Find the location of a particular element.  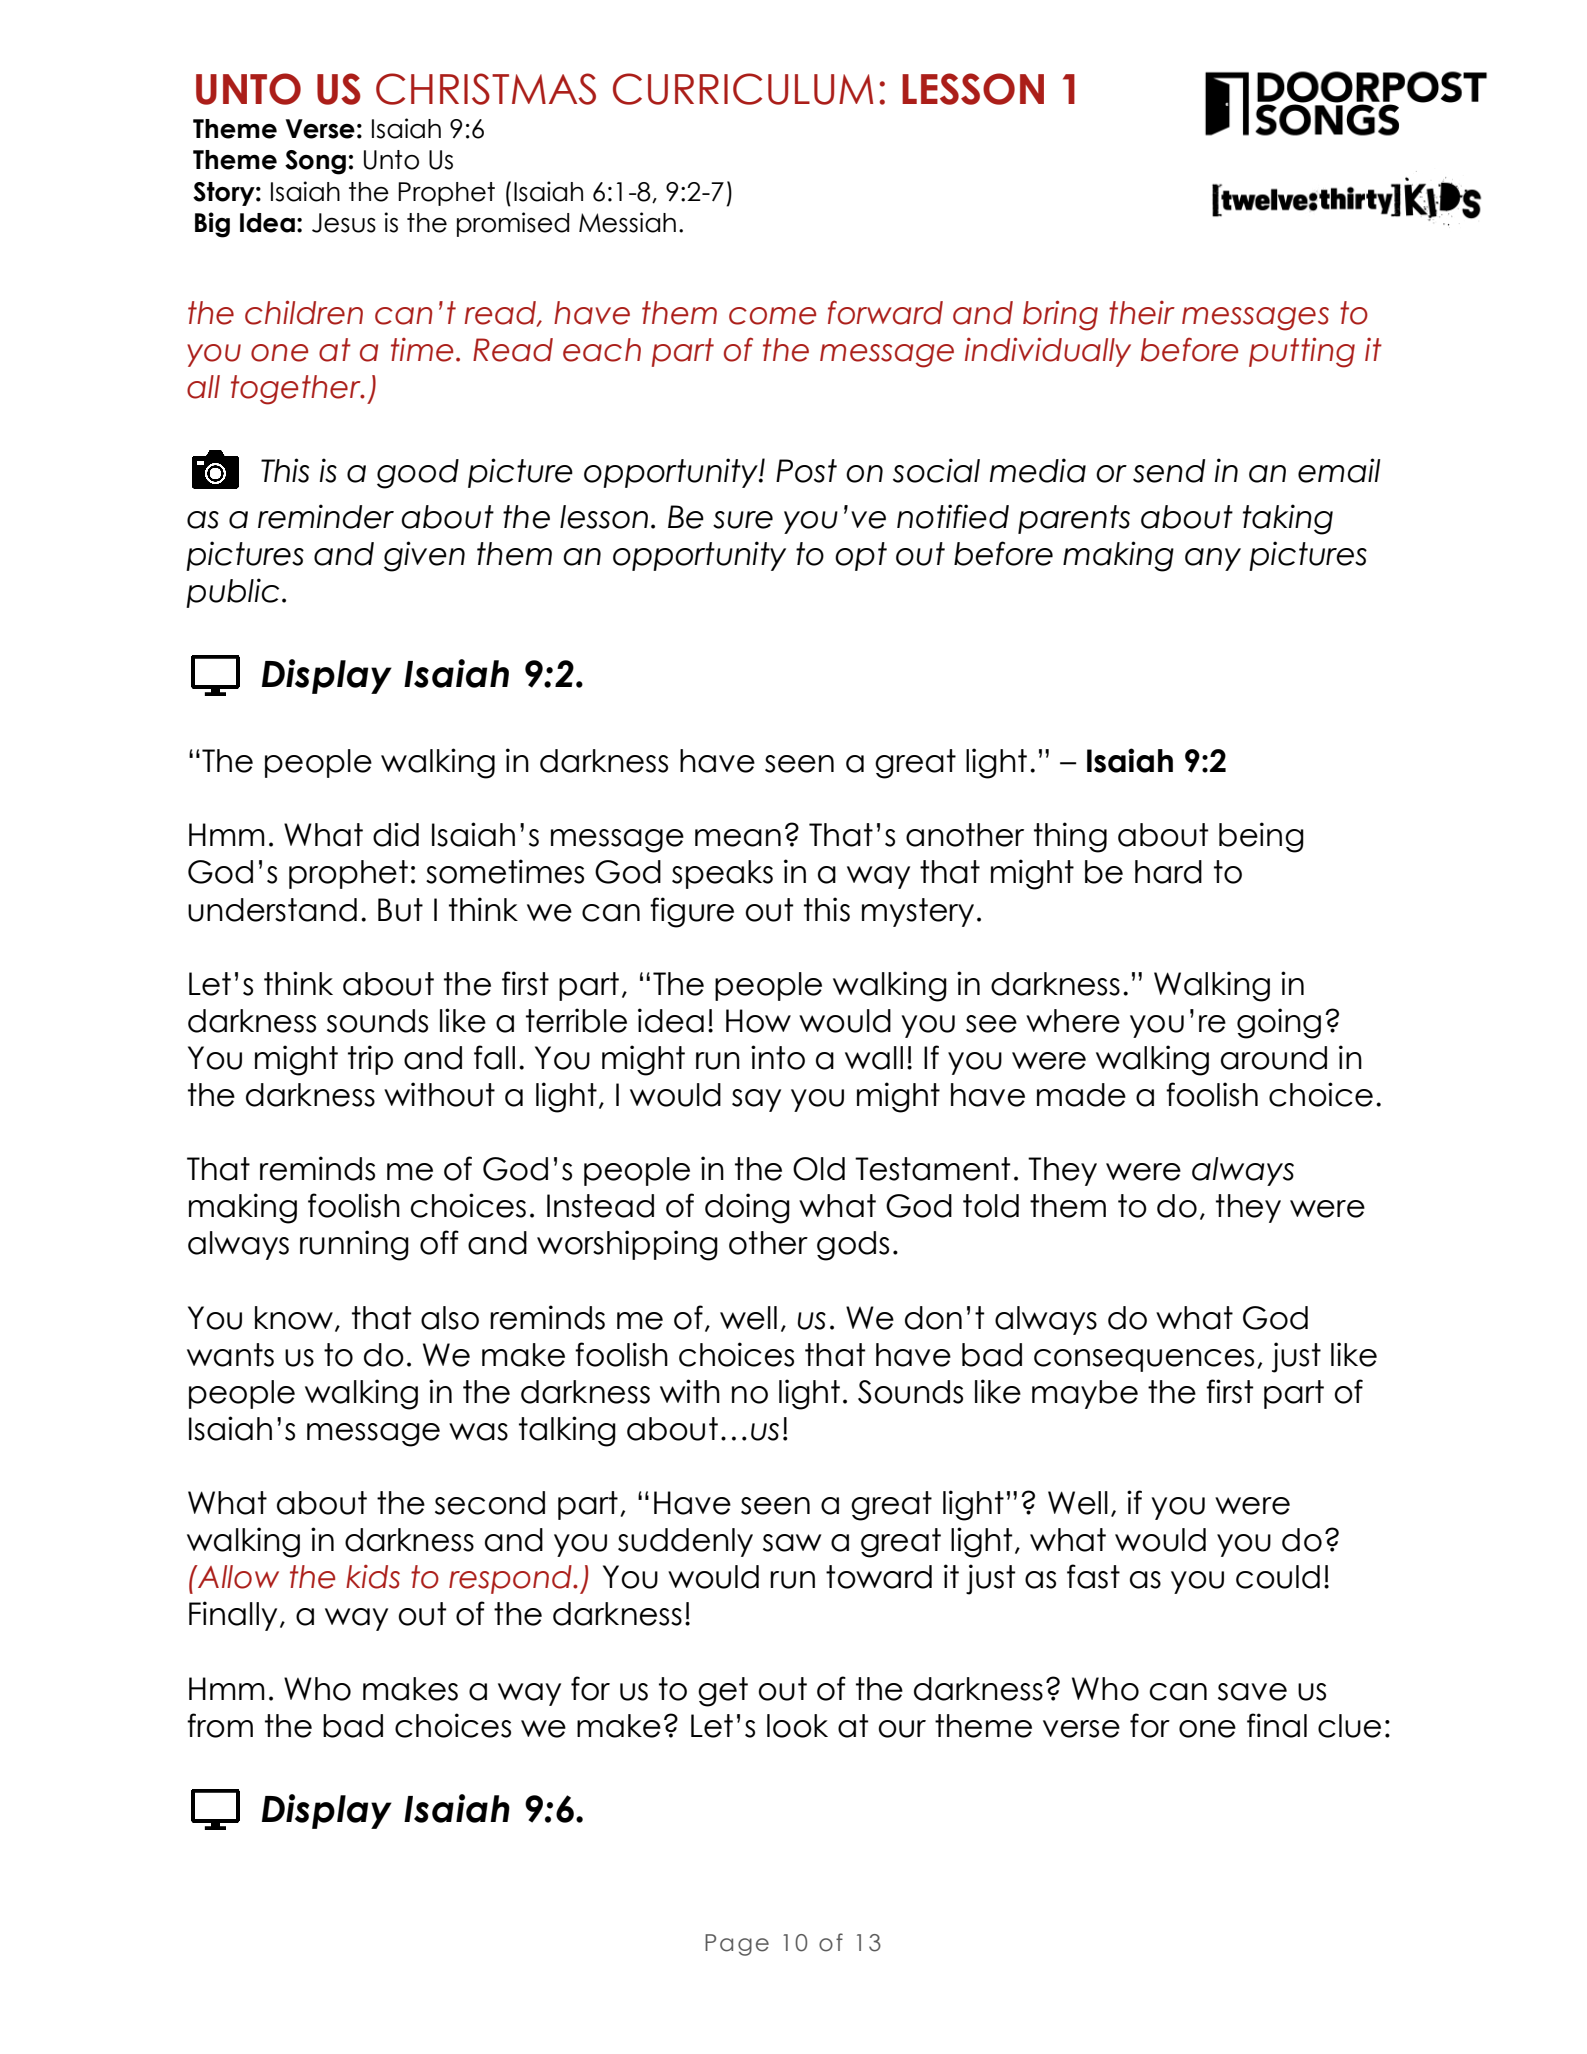

clue is located at coordinates (1349, 1726).
